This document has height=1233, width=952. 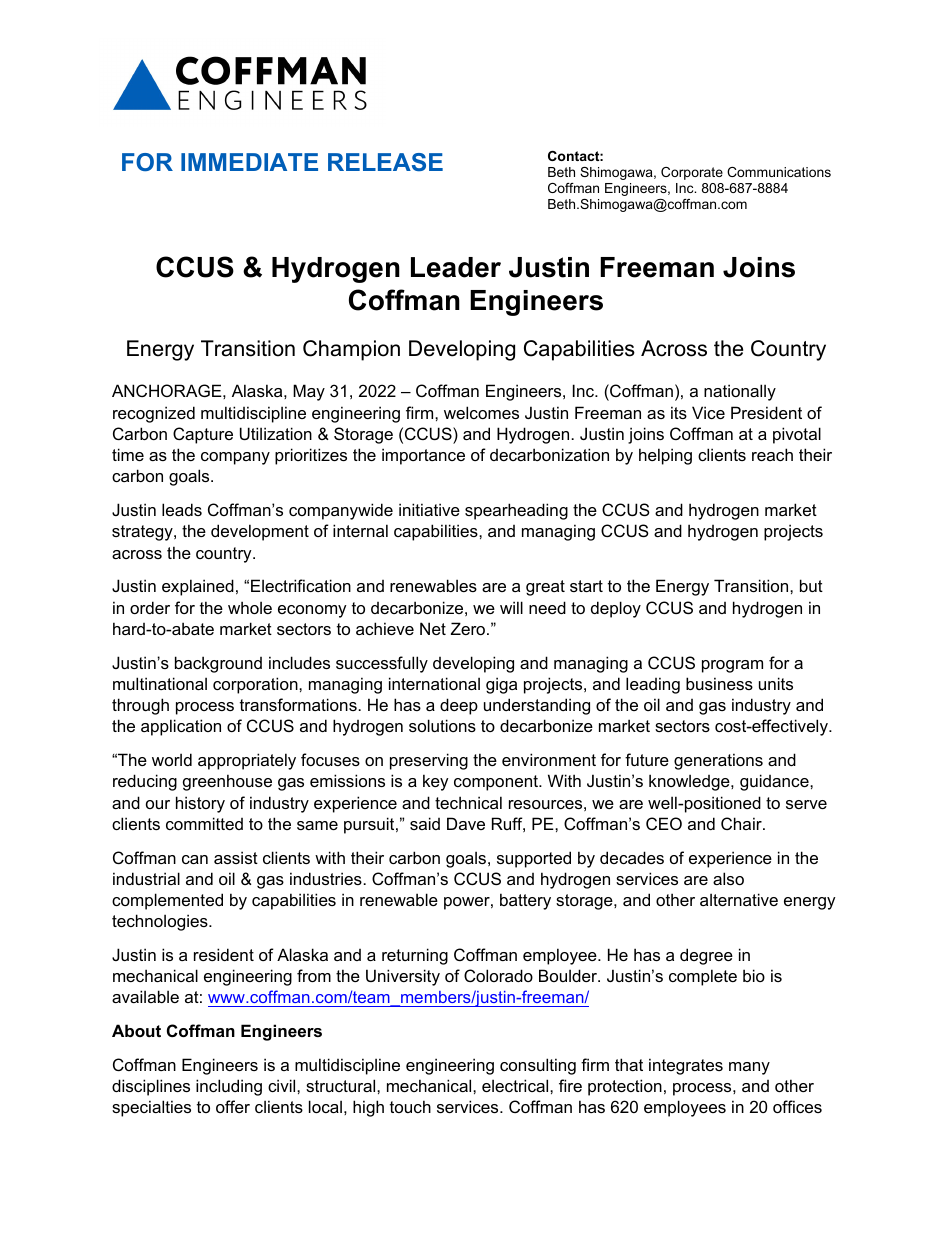 I want to click on generations, so click(x=718, y=761).
